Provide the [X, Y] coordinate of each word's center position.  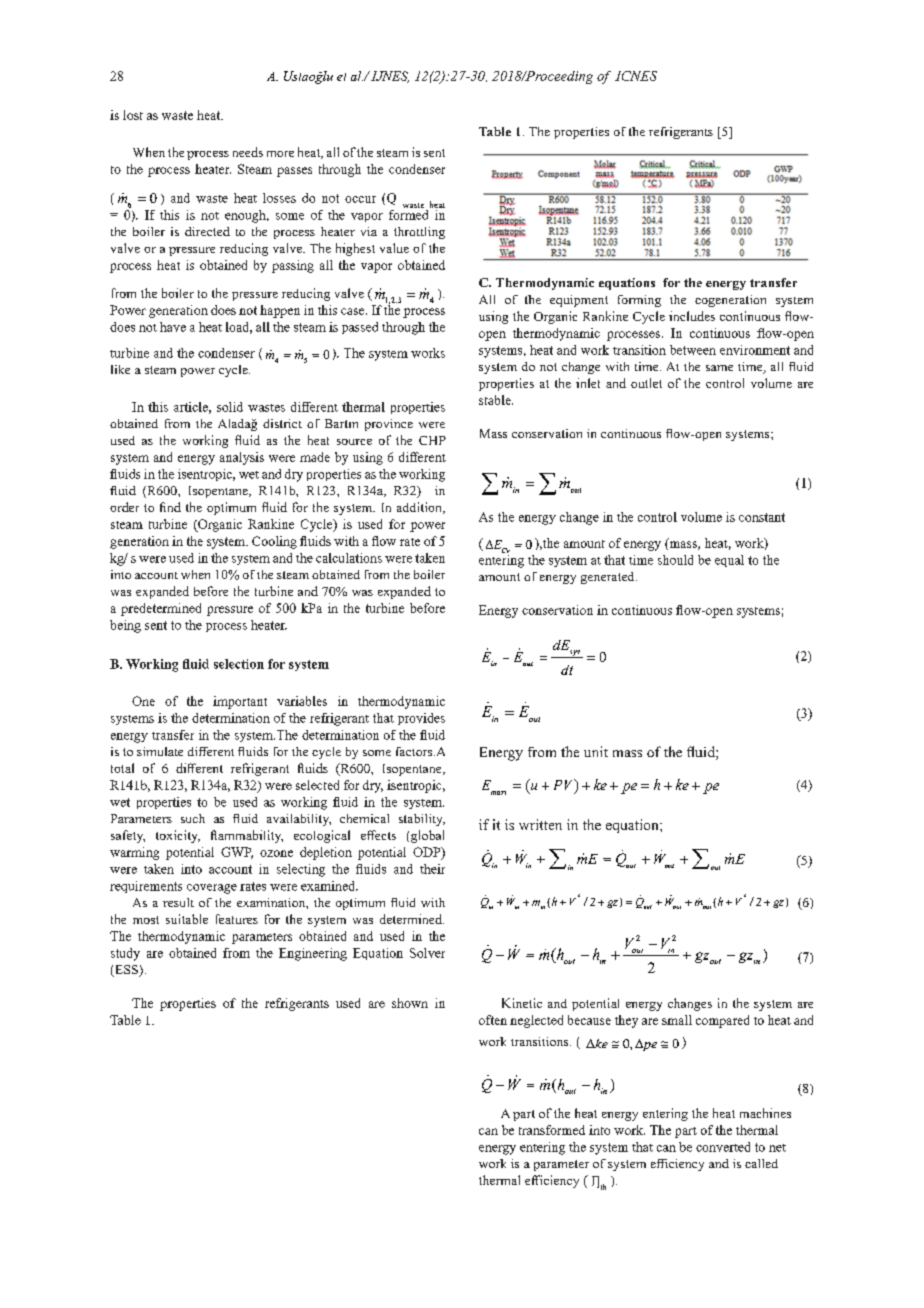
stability [422, 820]
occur [360, 199]
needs [248, 152]
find [170, 507]
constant [762, 517]
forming [639, 301]
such [193, 818]
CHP [432, 440]
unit [596, 751]
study [125, 954]
